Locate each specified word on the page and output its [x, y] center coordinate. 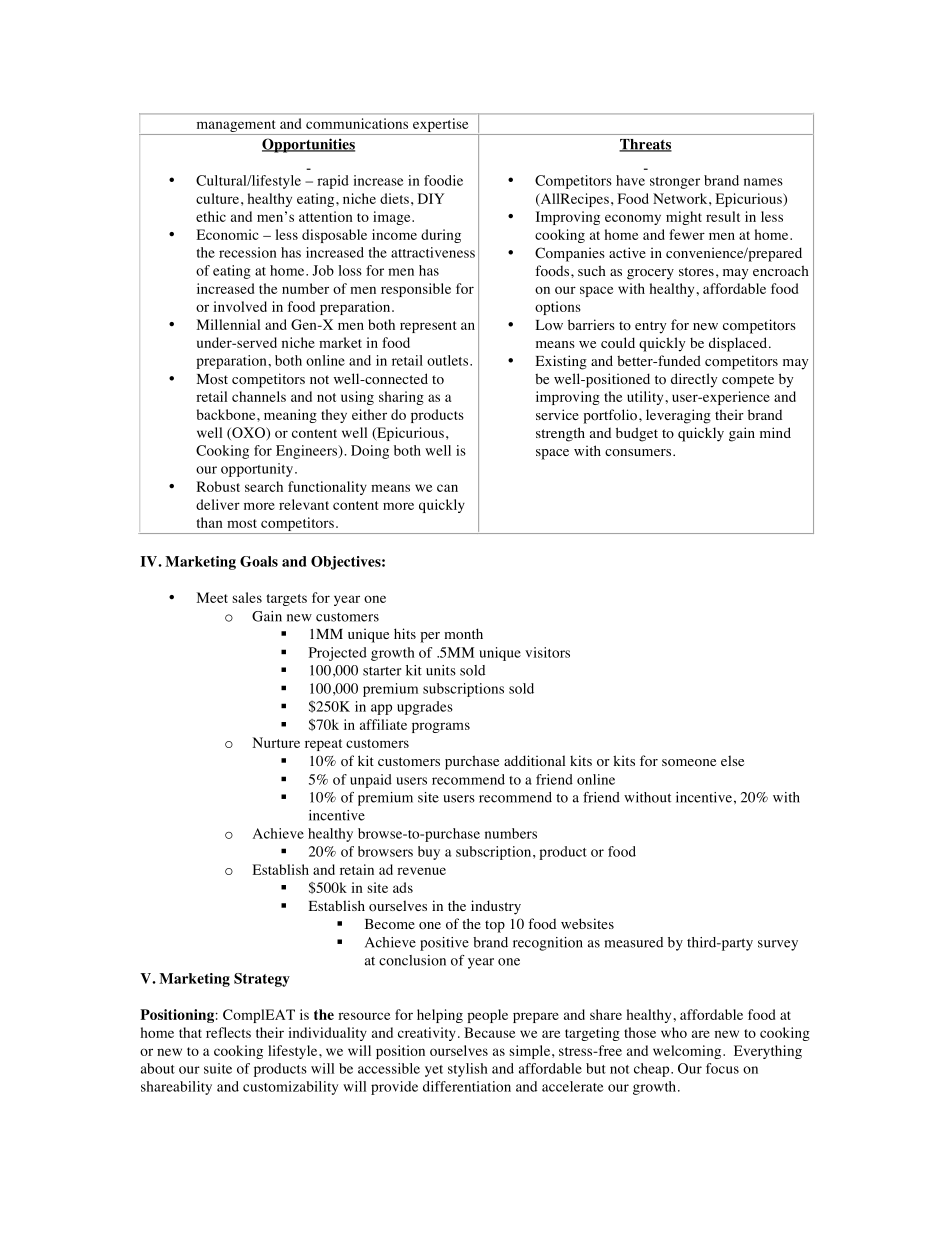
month [463, 634]
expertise [440, 125]
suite [218, 1068]
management [236, 126]
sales [247, 597]
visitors [547, 652]
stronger [675, 183]
